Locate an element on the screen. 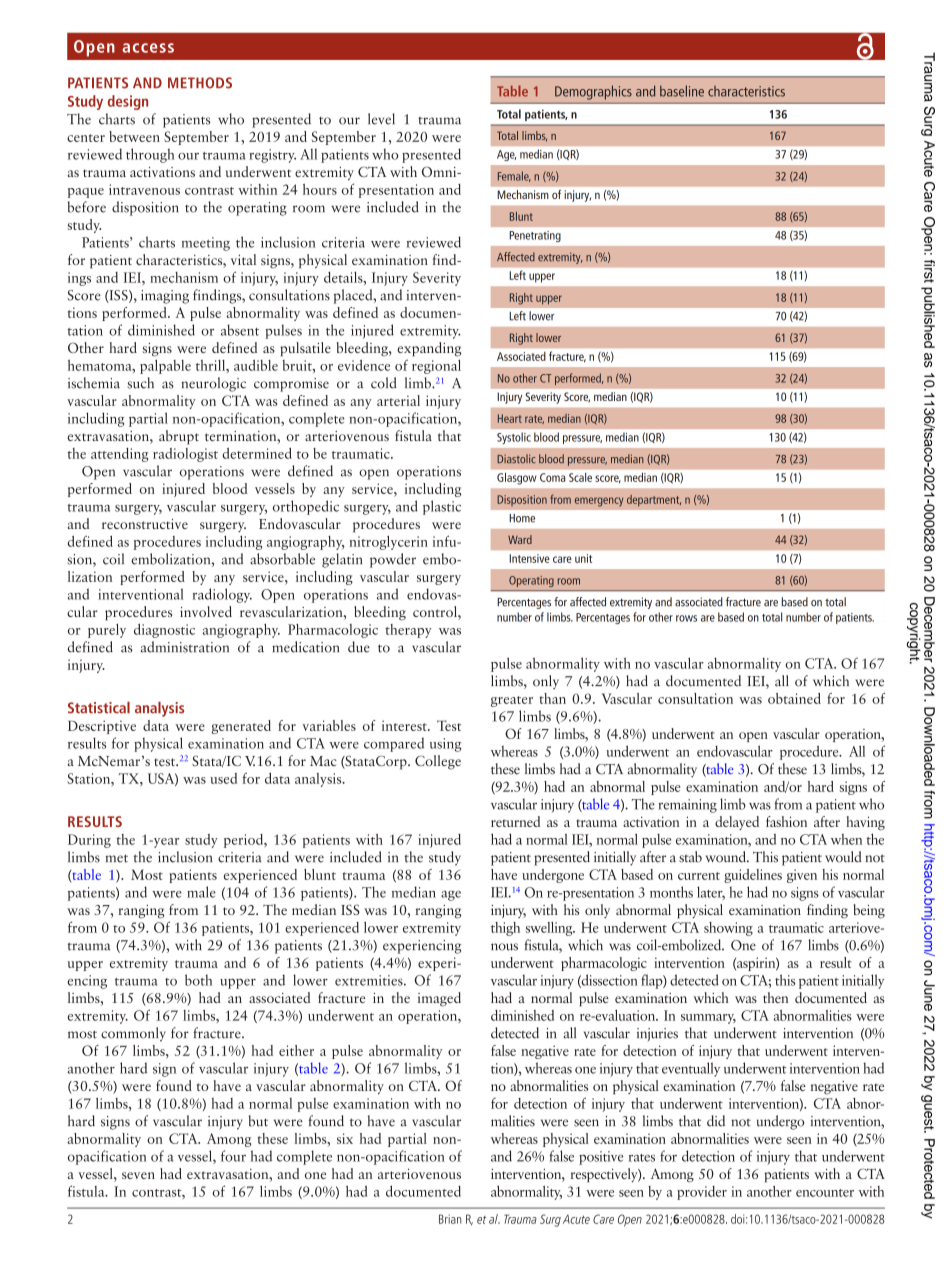 The image size is (952, 1270). therapy is located at coordinates (408, 631).
